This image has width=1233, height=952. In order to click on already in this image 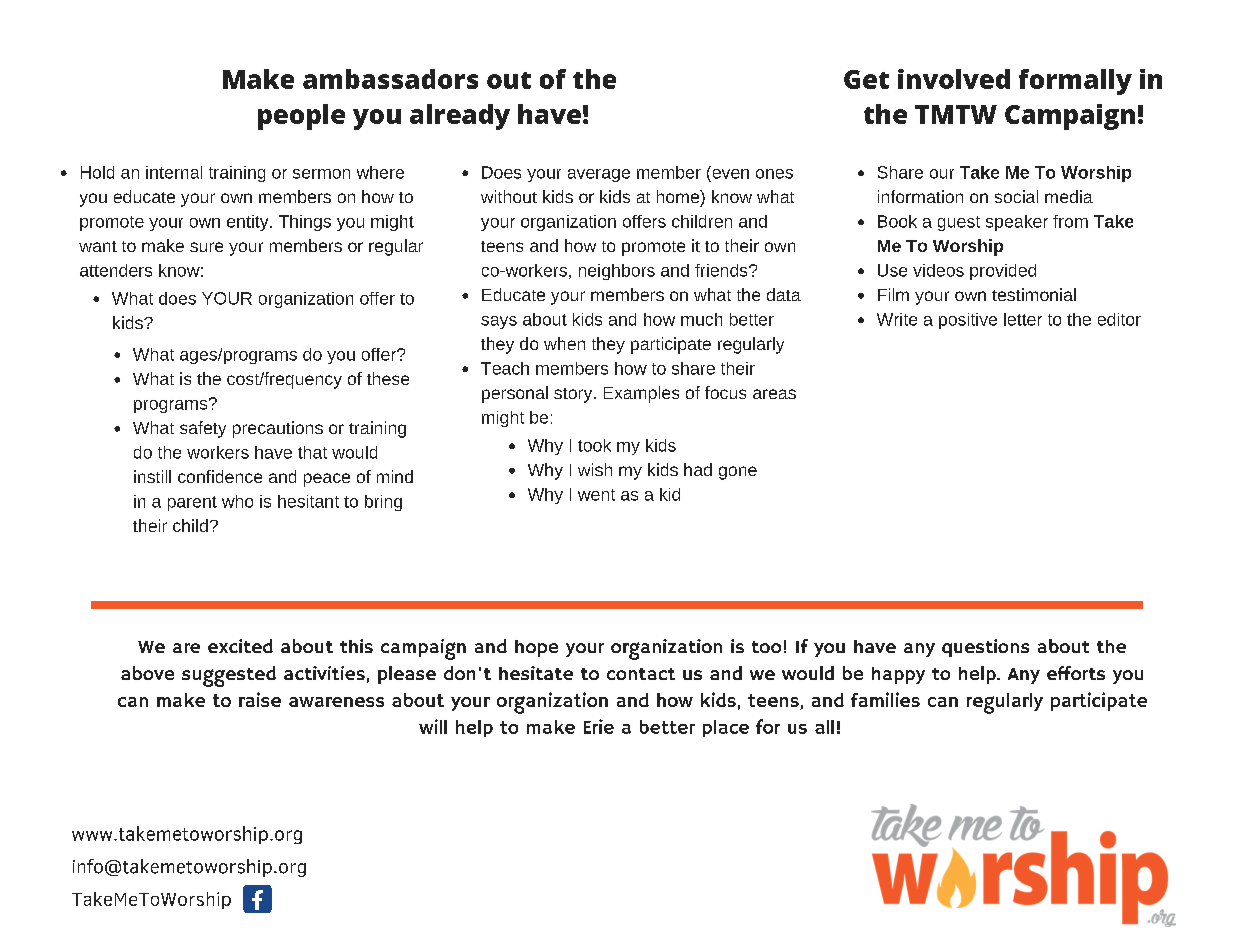, I will do `click(460, 117)`.
